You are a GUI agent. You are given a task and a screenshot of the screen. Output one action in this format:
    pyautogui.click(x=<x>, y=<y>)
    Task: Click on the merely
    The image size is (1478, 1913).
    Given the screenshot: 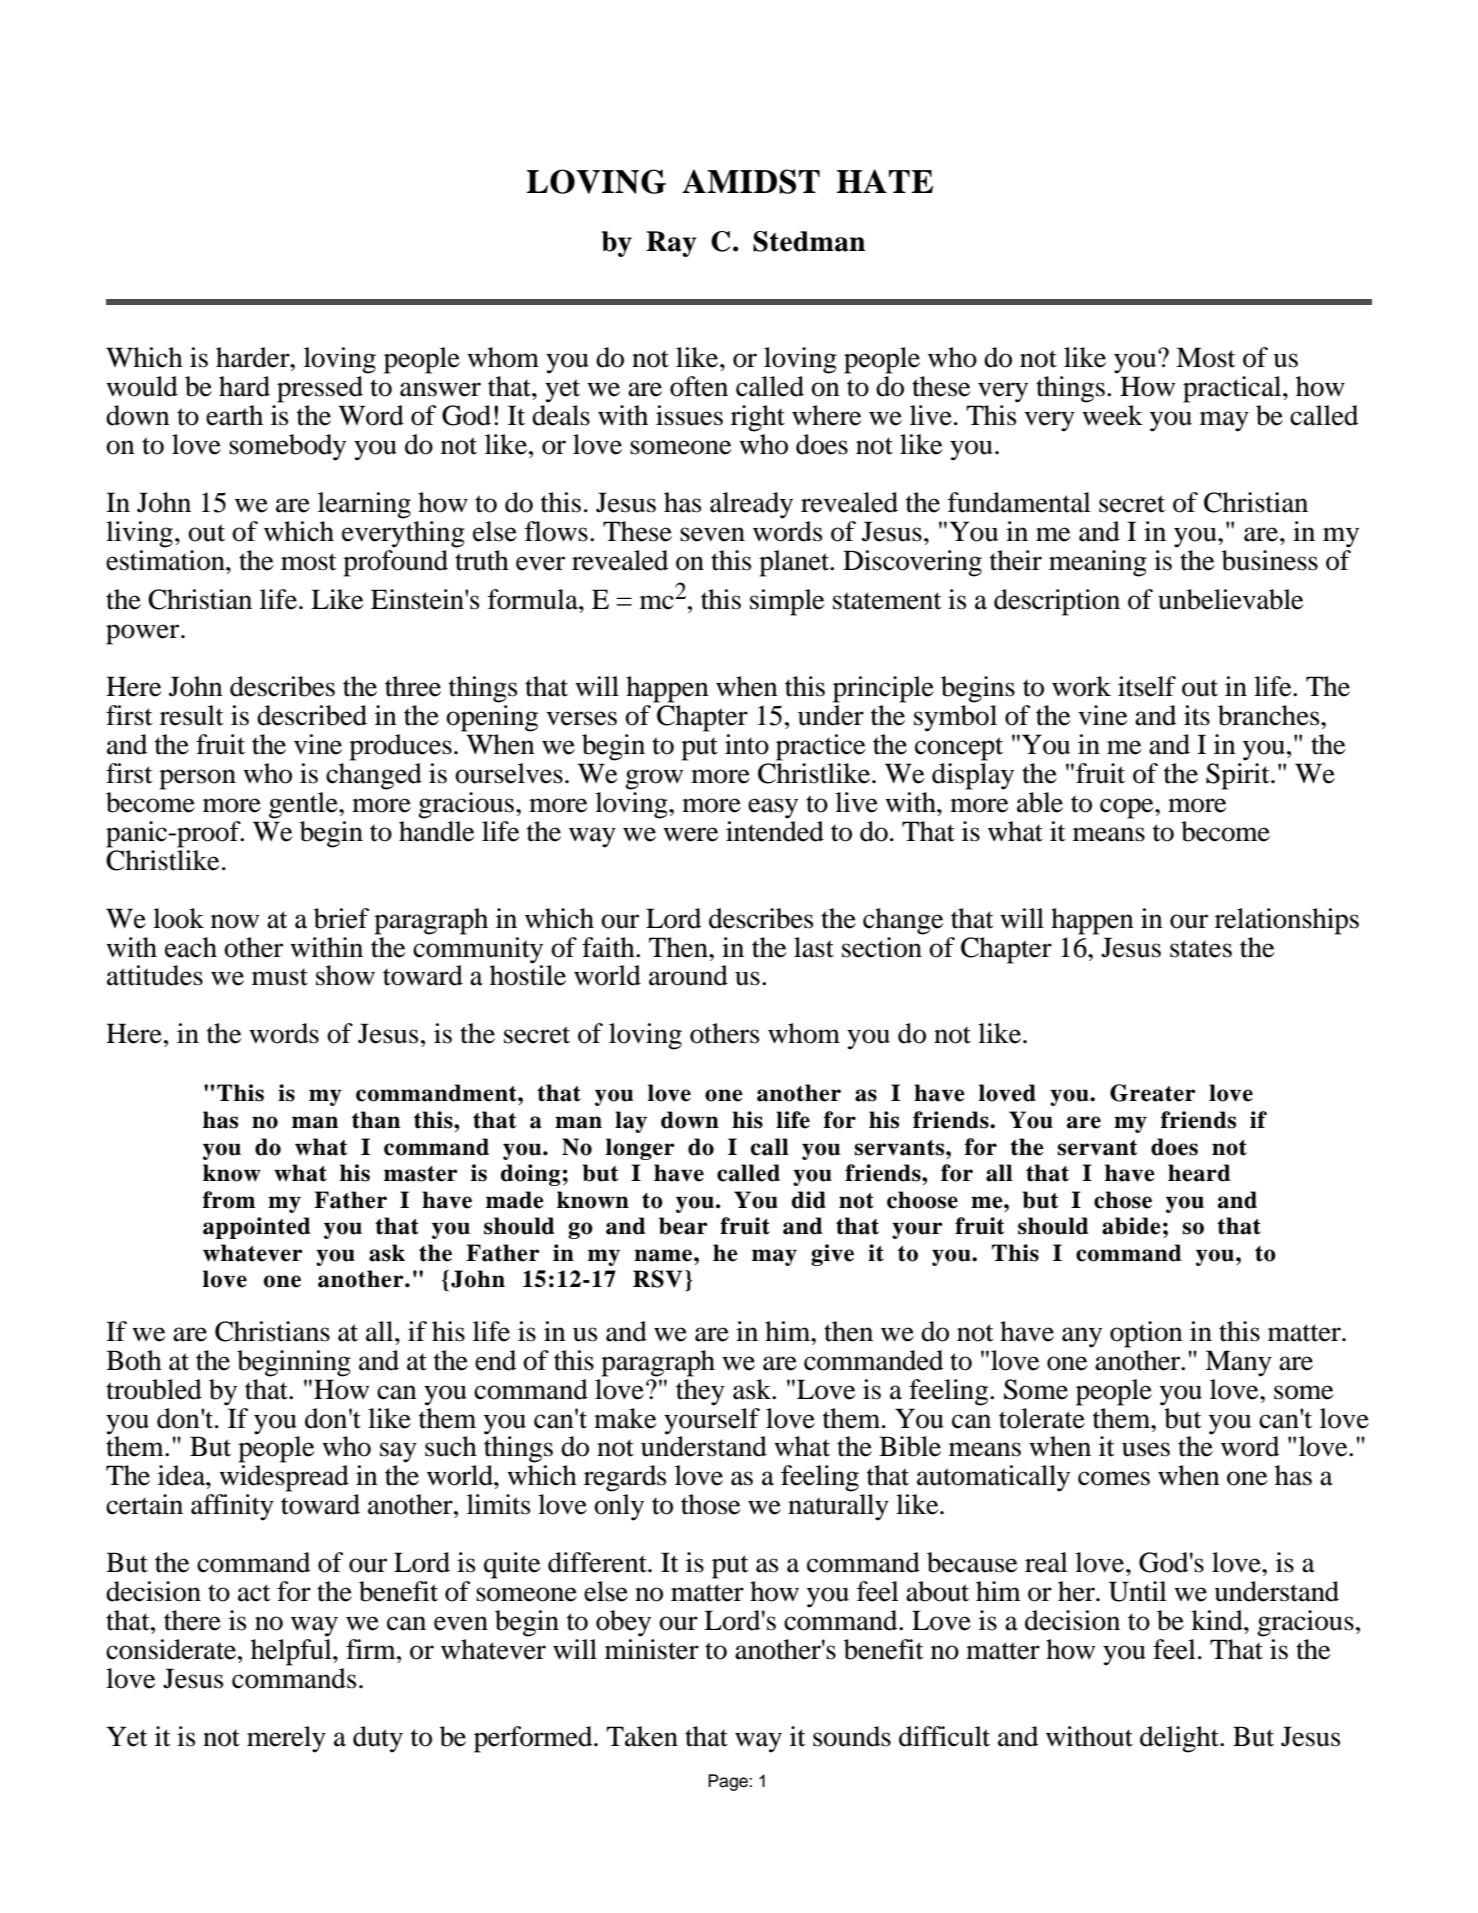 What is the action you would take?
    pyautogui.click(x=286, y=1739)
